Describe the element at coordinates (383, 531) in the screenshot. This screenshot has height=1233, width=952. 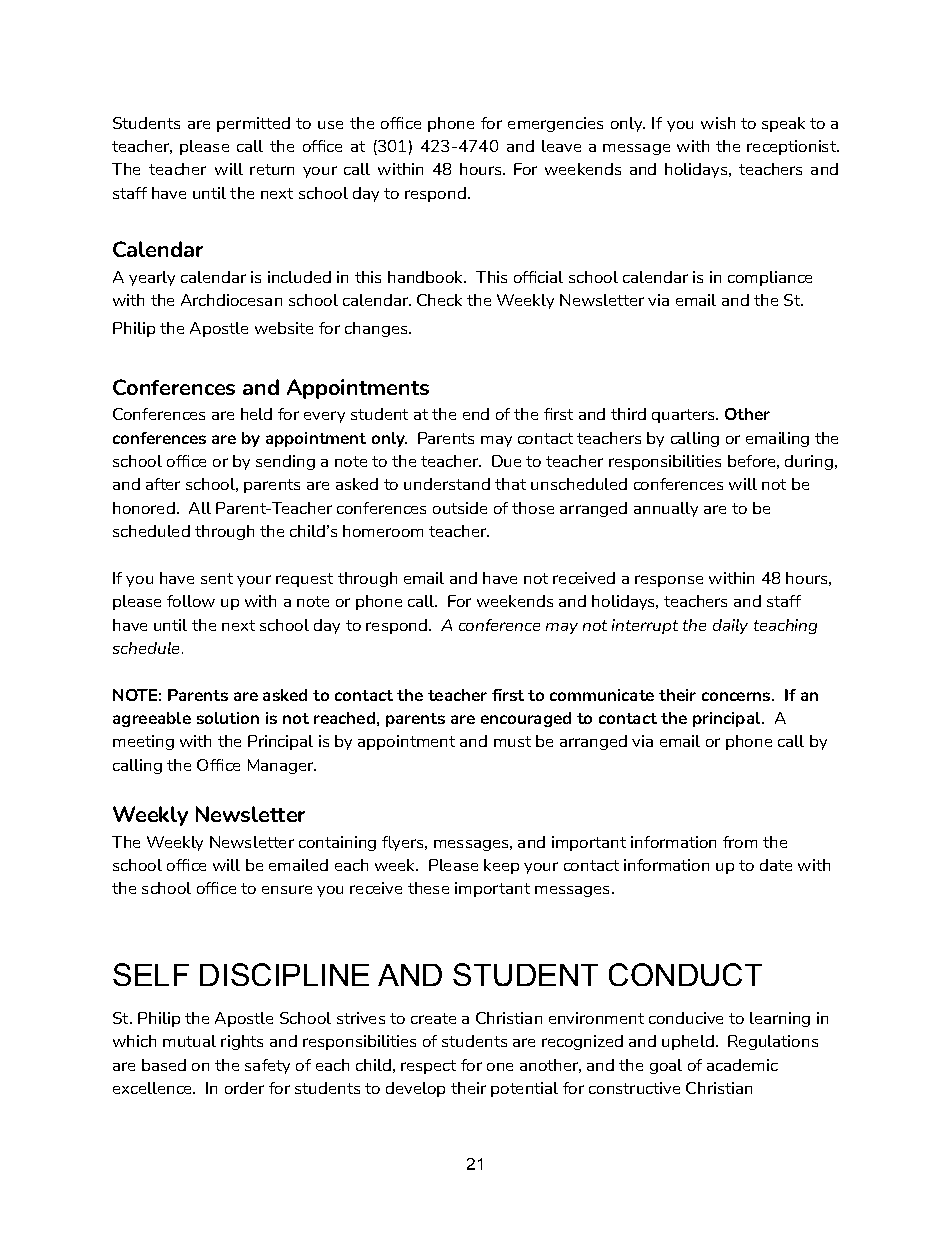
I see `homeroom` at that location.
